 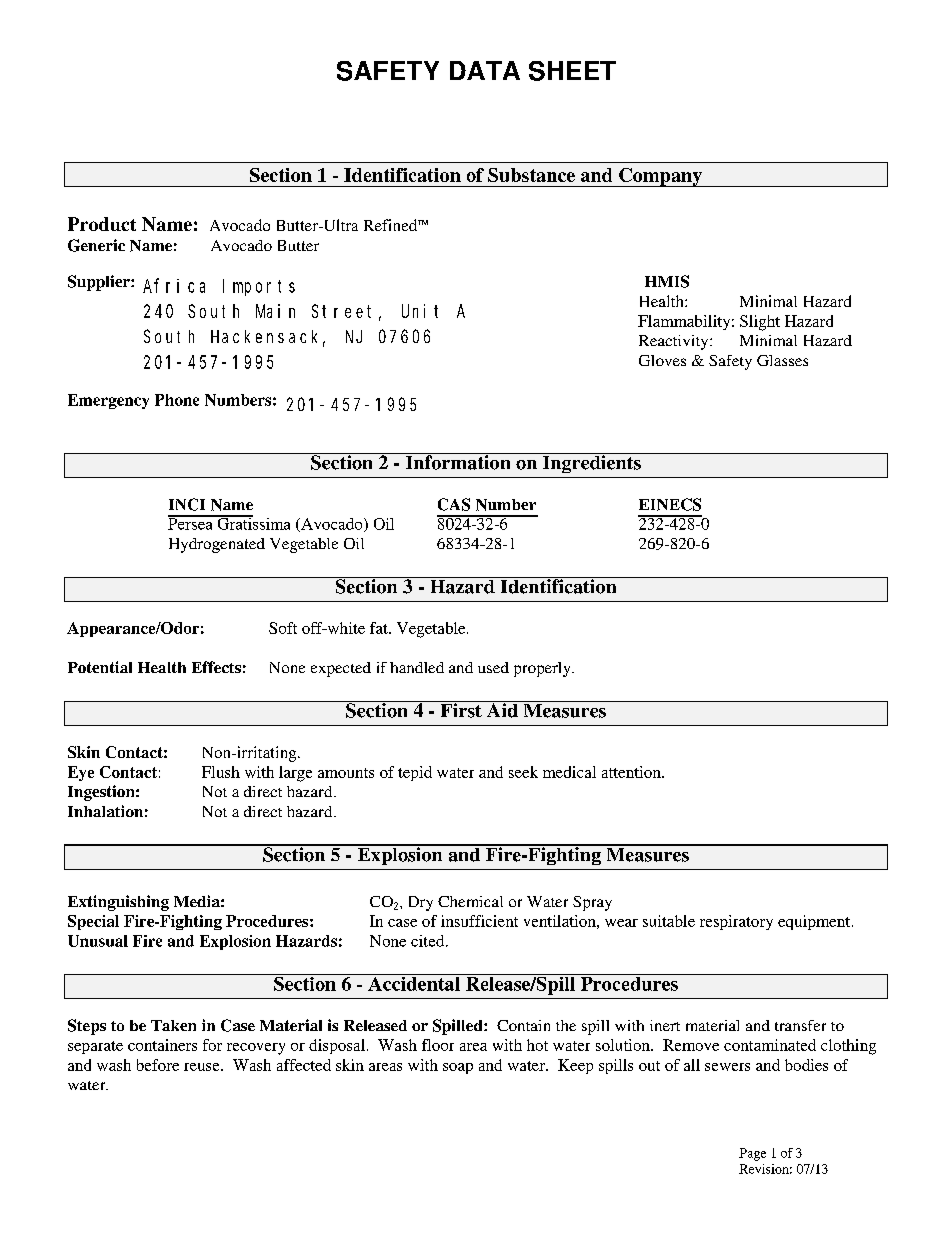 I want to click on used, so click(x=493, y=667).
